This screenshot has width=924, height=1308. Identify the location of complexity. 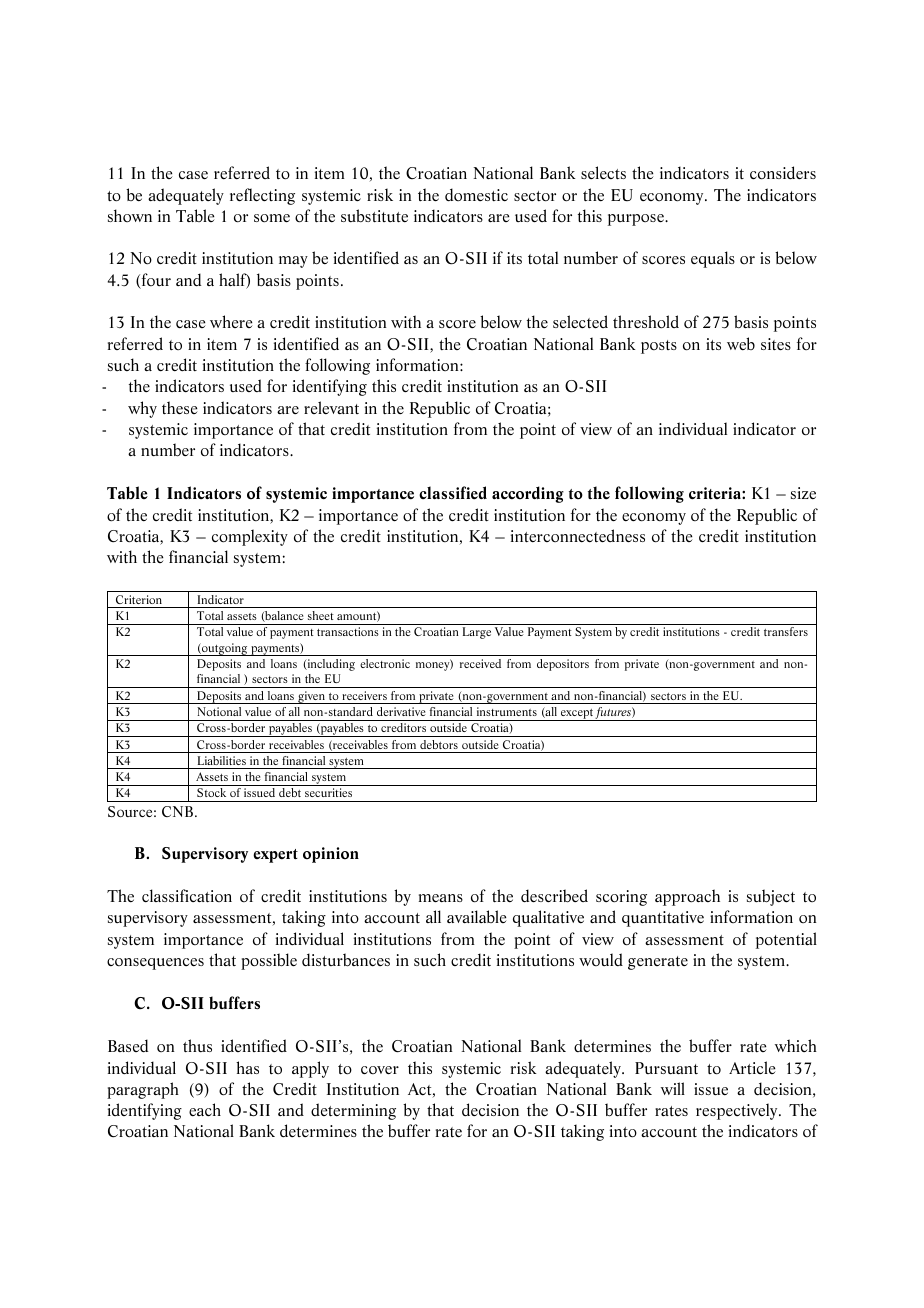
(250, 537).
